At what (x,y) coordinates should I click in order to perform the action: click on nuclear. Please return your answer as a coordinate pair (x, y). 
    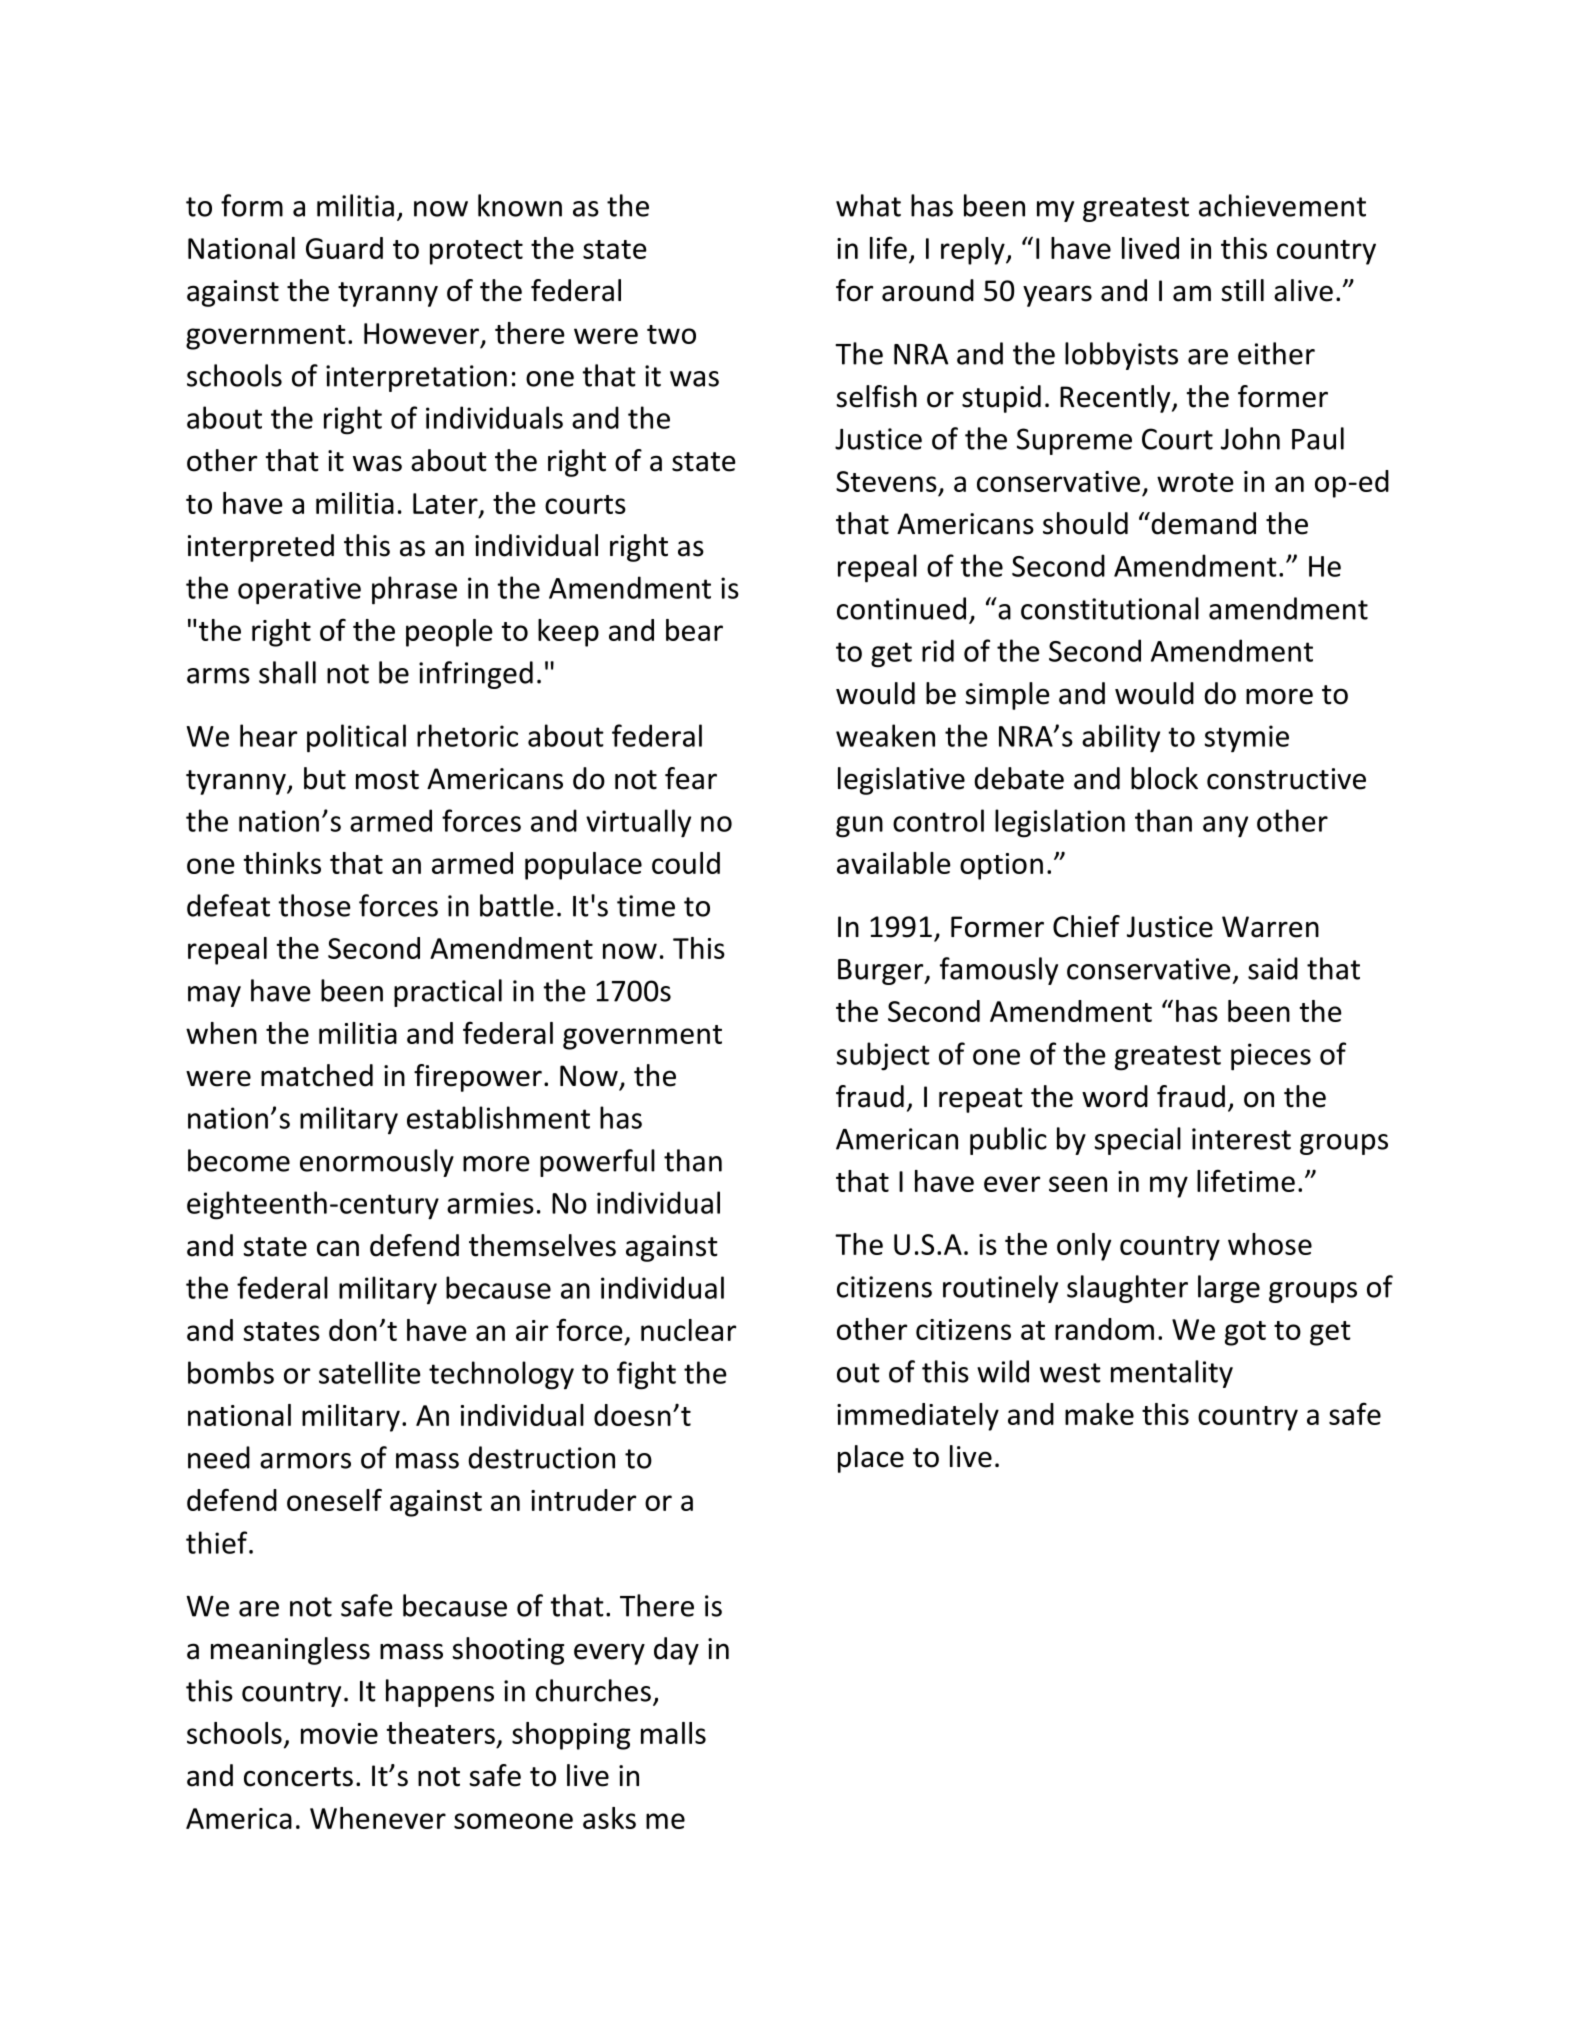
    Looking at the image, I should click on (688, 1330).
